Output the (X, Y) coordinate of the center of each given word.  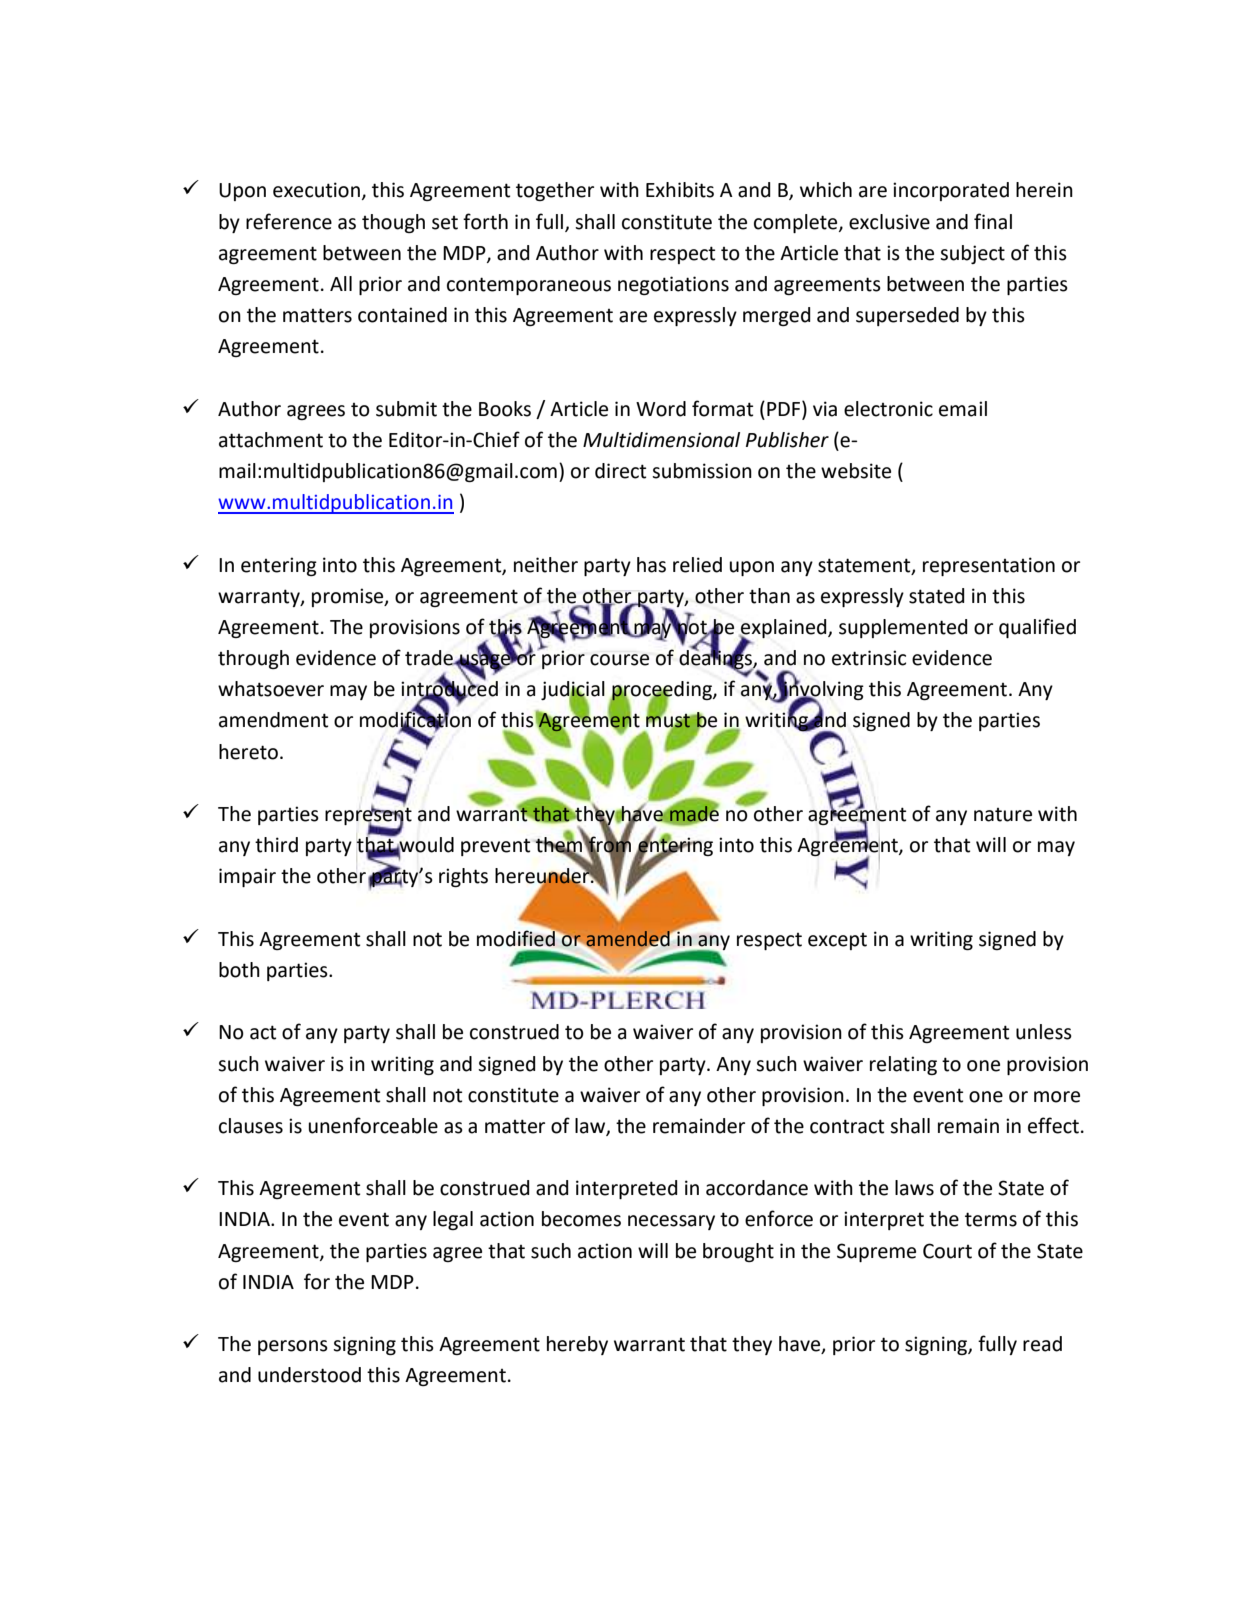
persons (293, 1347)
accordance (757, 1188)
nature (1003, 815)
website (856, 471)
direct (620, 471)
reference (289, 221)
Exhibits (680, 190)
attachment (271, 440)
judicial (573, 692)
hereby (577, 1345)
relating (903, 1065)
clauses (251, 1126)
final (993, 221)
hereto (248, 752)
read (1042, 1344)
